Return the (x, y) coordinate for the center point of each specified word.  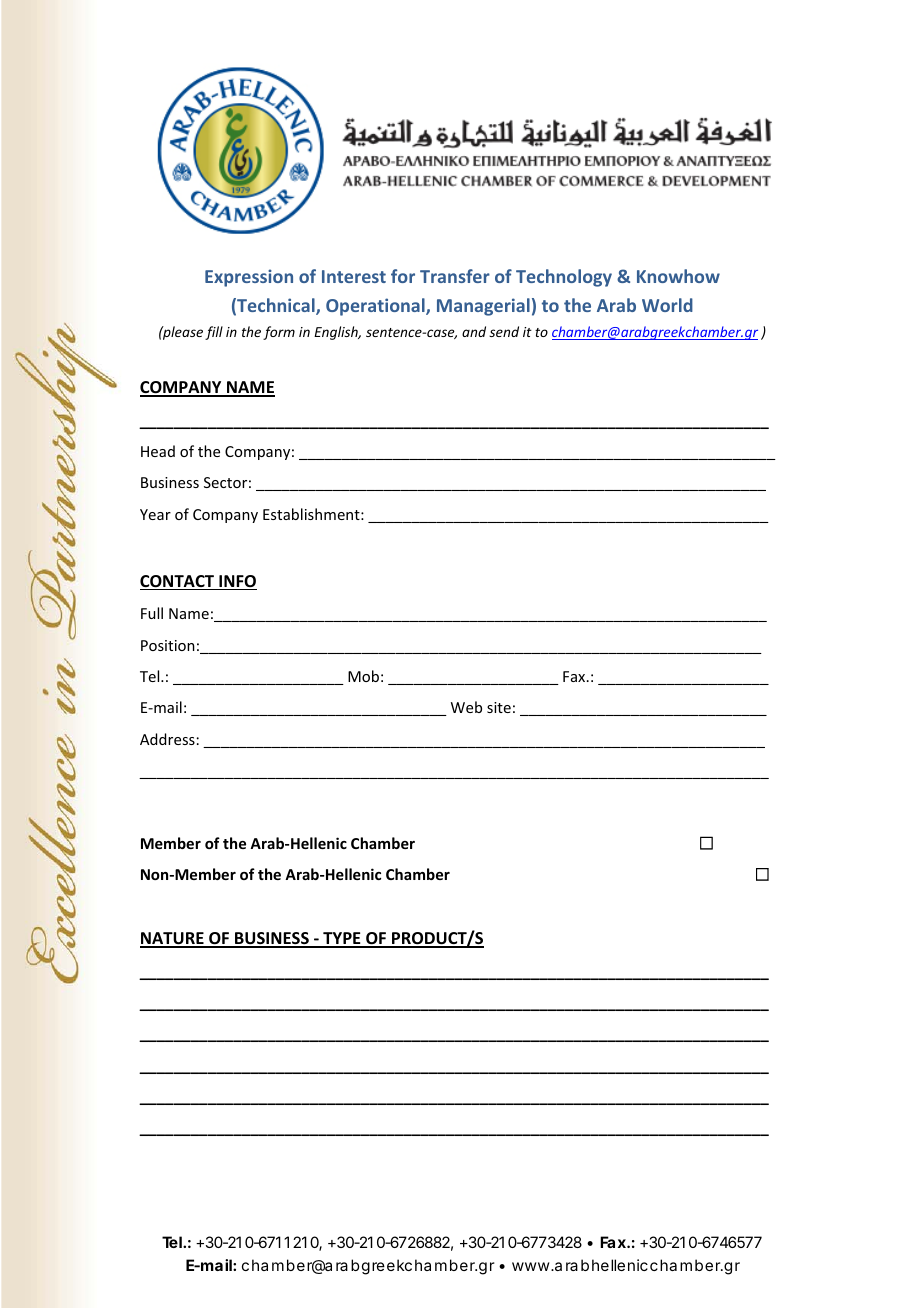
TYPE (342, 939)
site (499, 707)
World (667, 305)
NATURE (173, 939)
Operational (376, 307)
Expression (249, 278)
